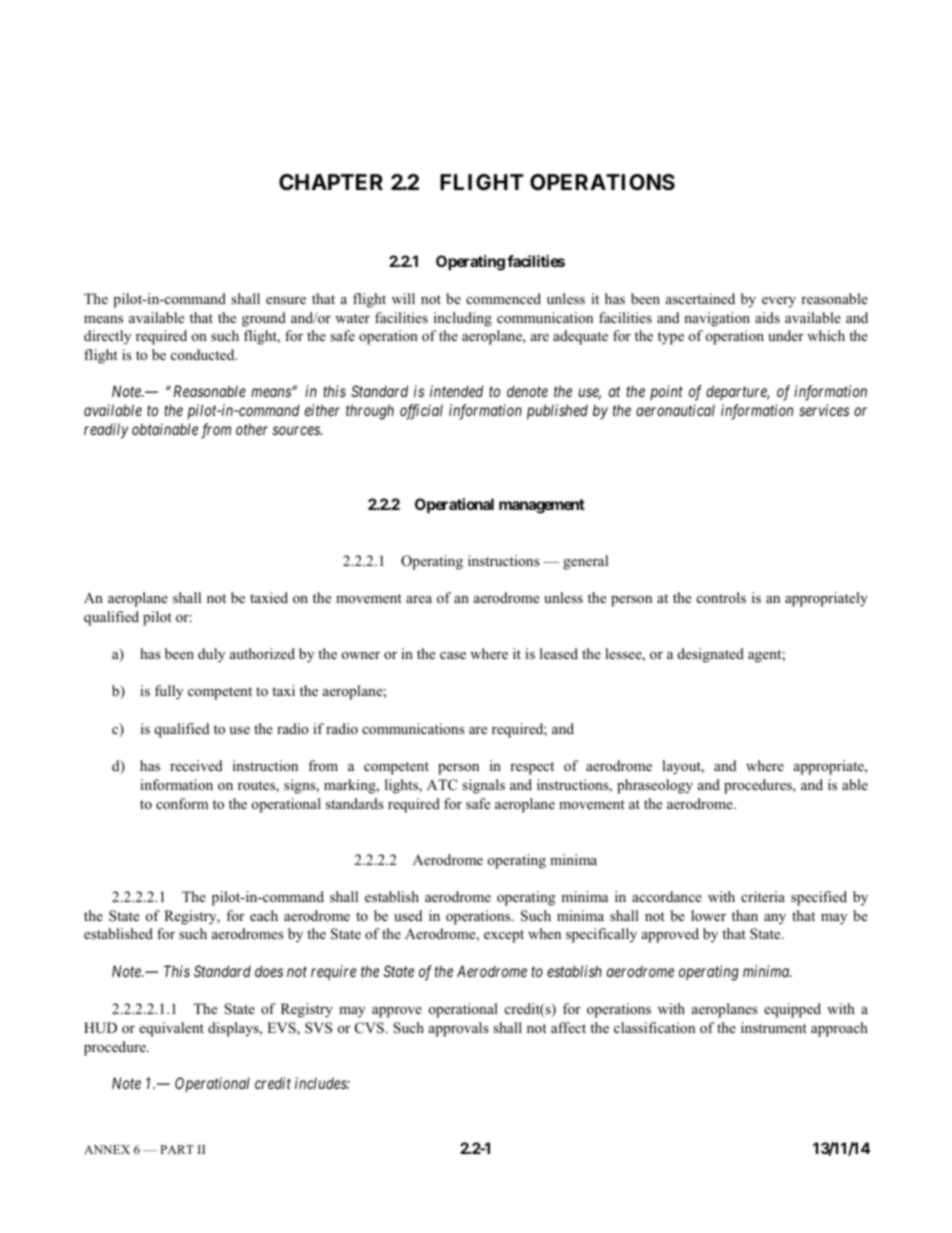 The height and width of the document is (1233, 952). Describe the element at coordinates (252, 429) in the document. I see `other` at that location.
